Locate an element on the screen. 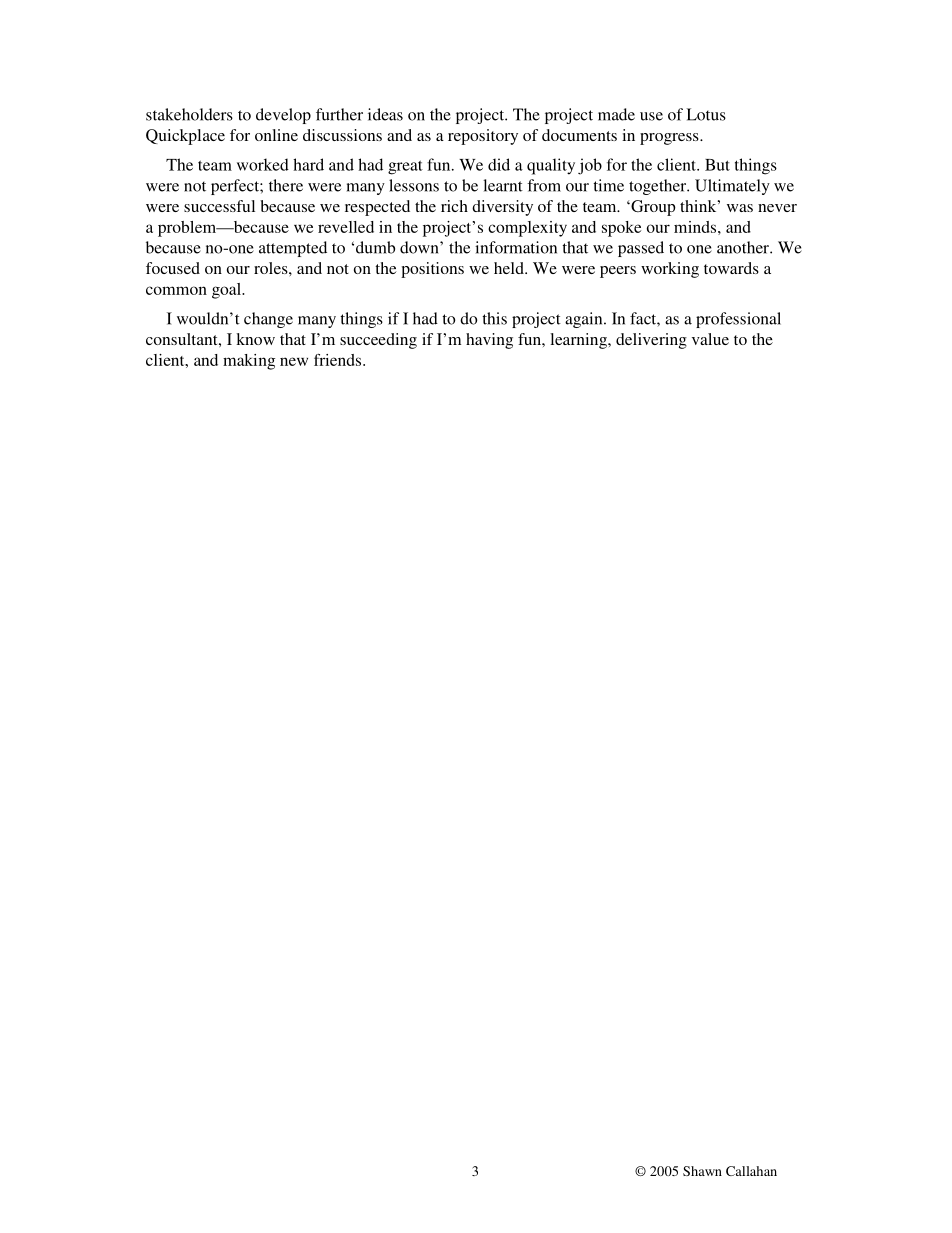  friends is located at coordinates (339, 360).
